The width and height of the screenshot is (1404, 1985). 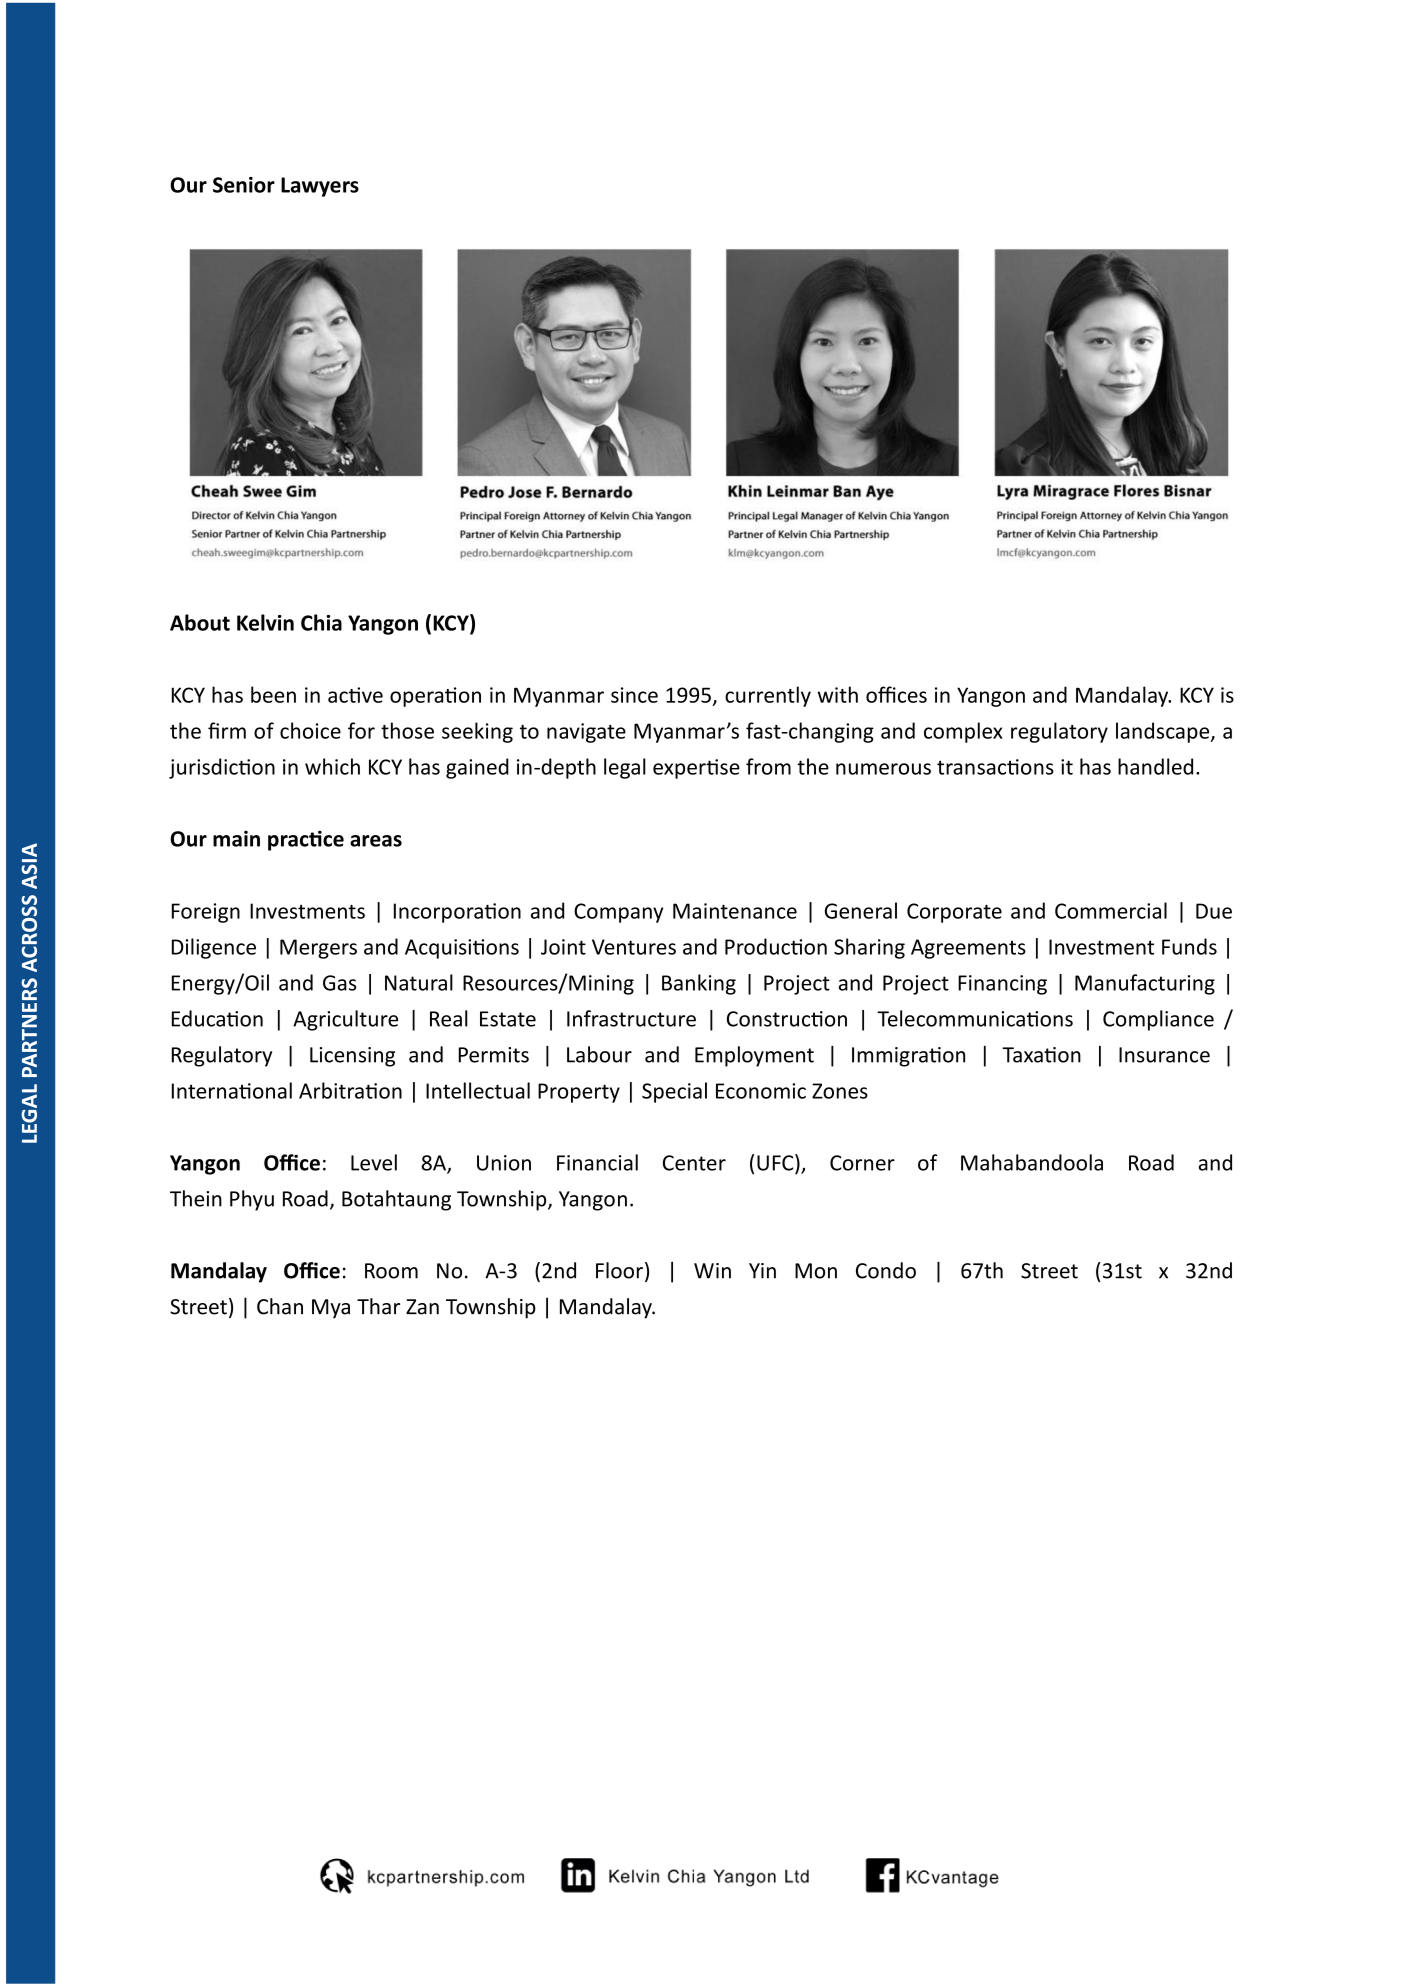 I want to click on Senior, so click(x=244, y=185).
